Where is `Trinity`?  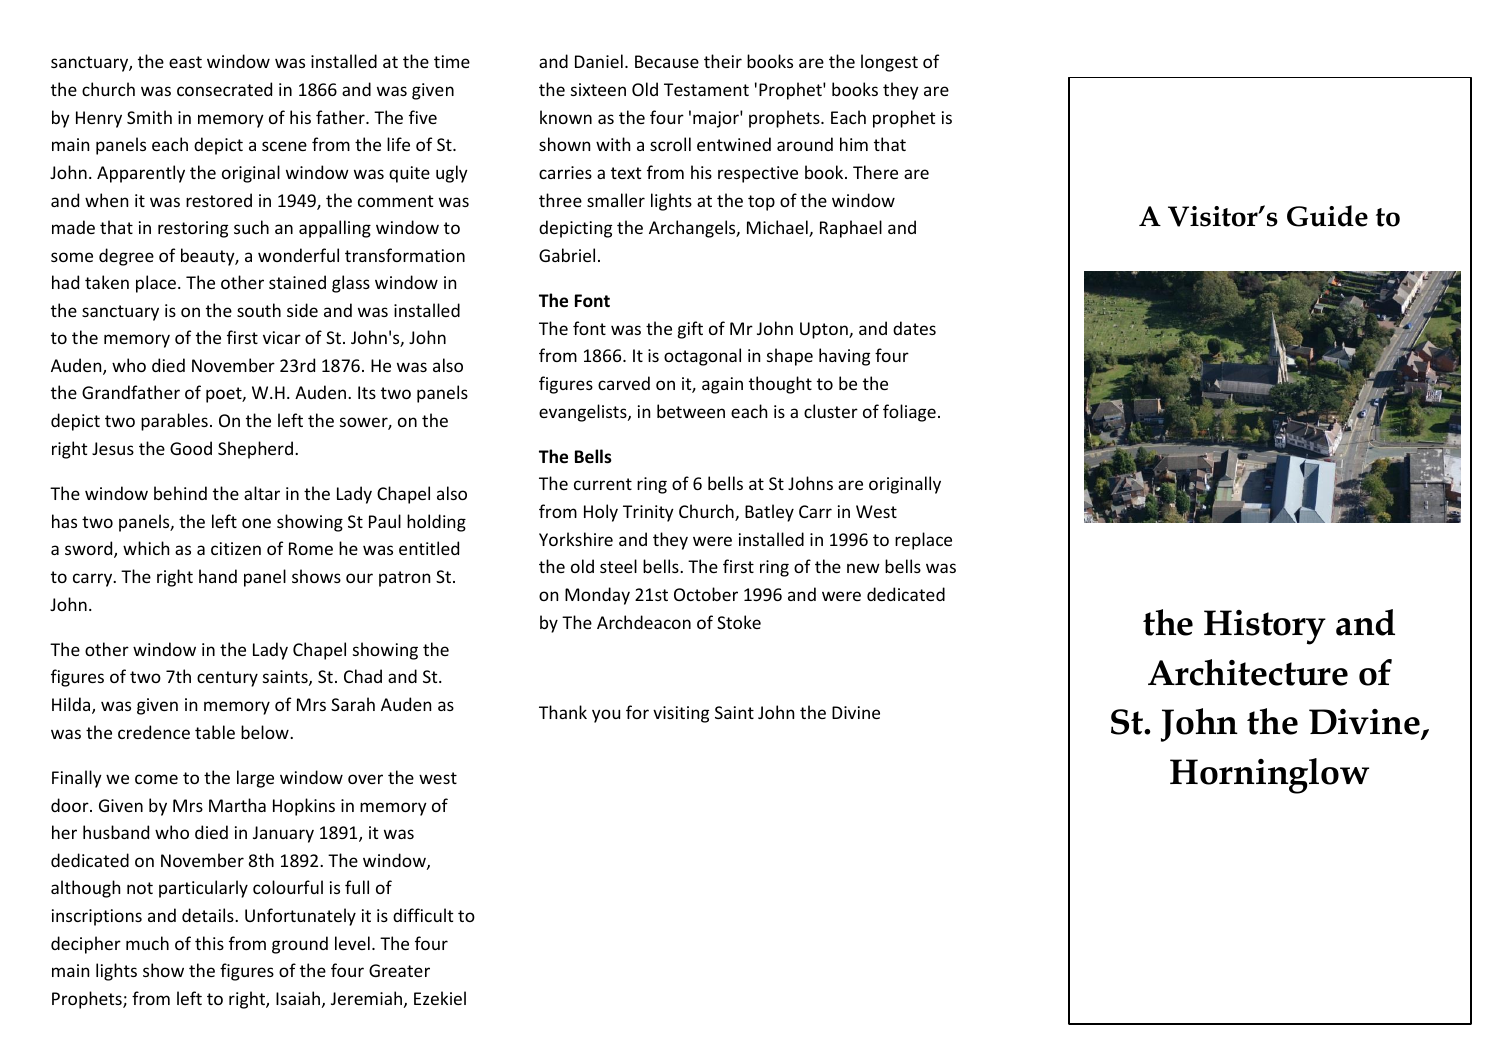 Trinity is located at coordinates (648, 513).
